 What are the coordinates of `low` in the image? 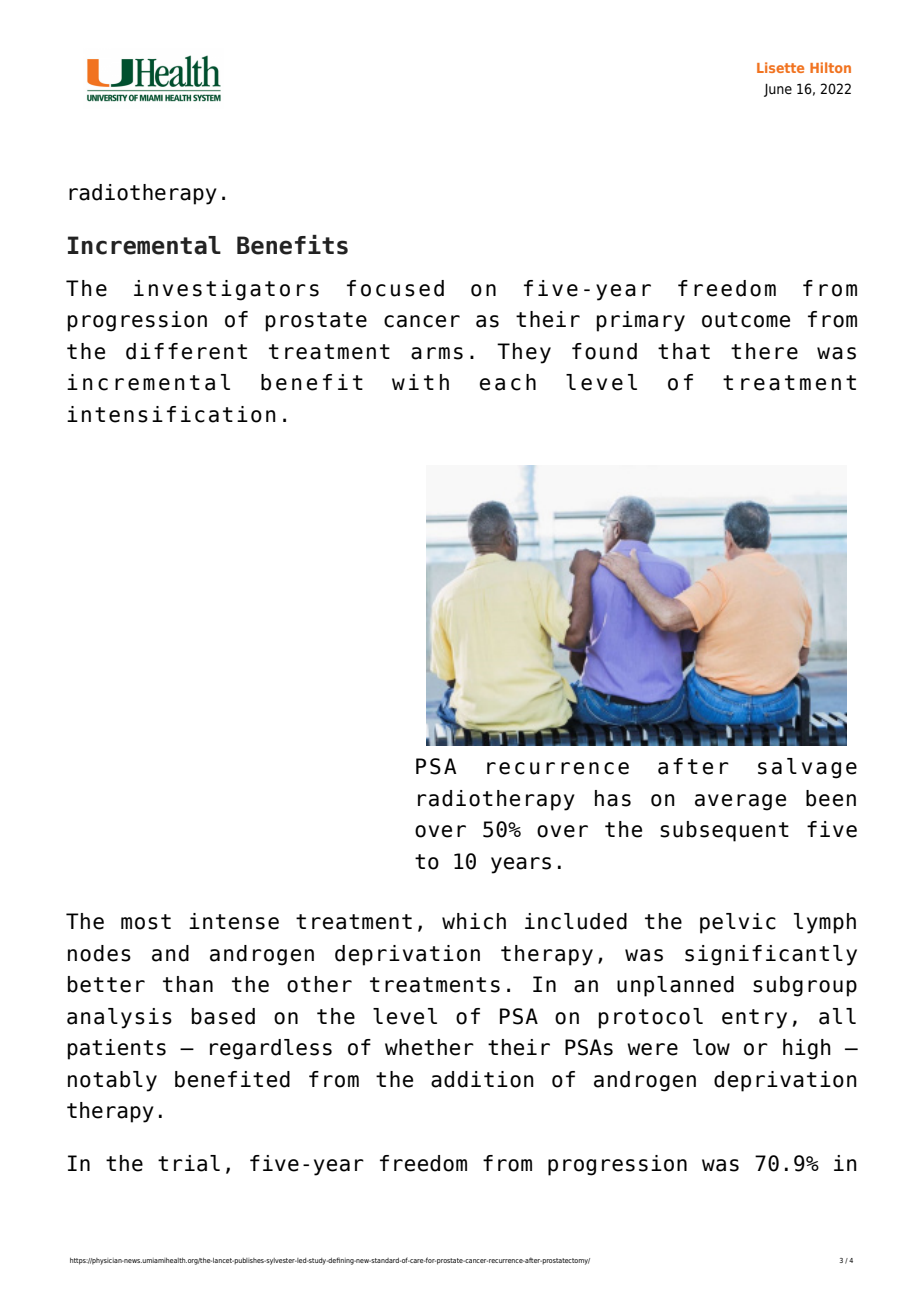 It's located at (711, 1047).
